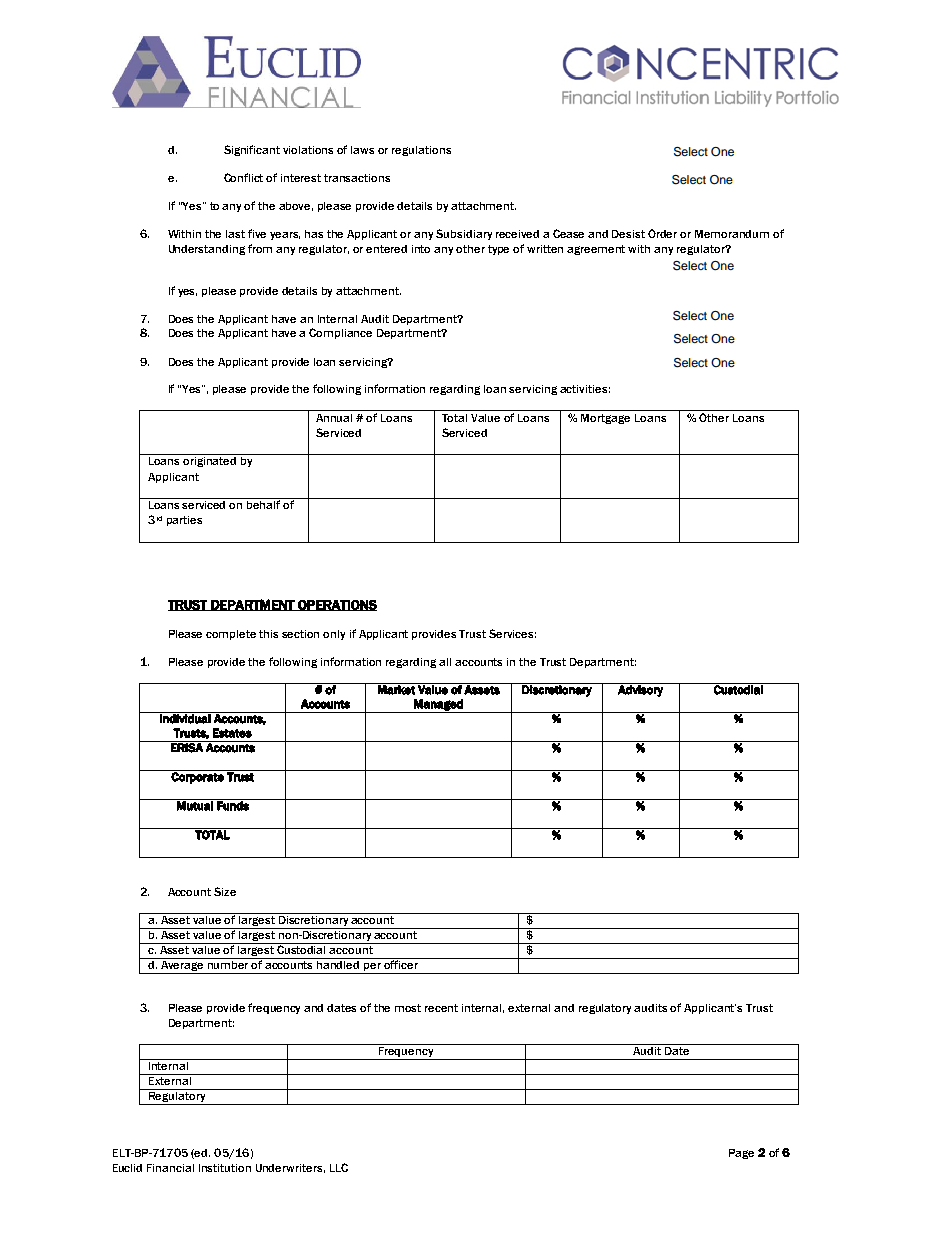 Image resolution: width=952 pixels, height=1233 pixels. What do you see at coordinates (421, 151) in the image?
I see `regulations` at bounding box center [421, 151].
